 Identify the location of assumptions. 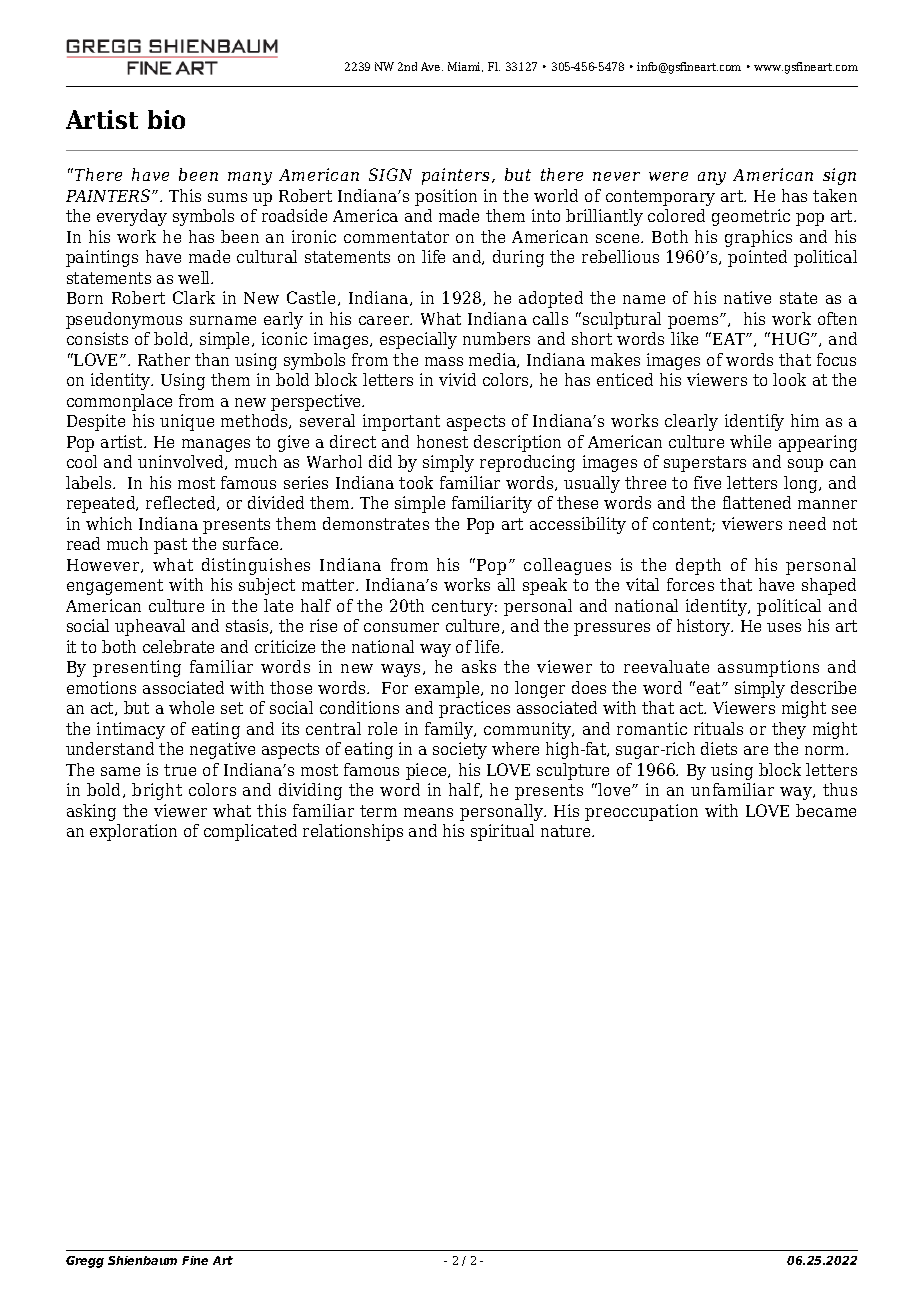
(768, 668).
